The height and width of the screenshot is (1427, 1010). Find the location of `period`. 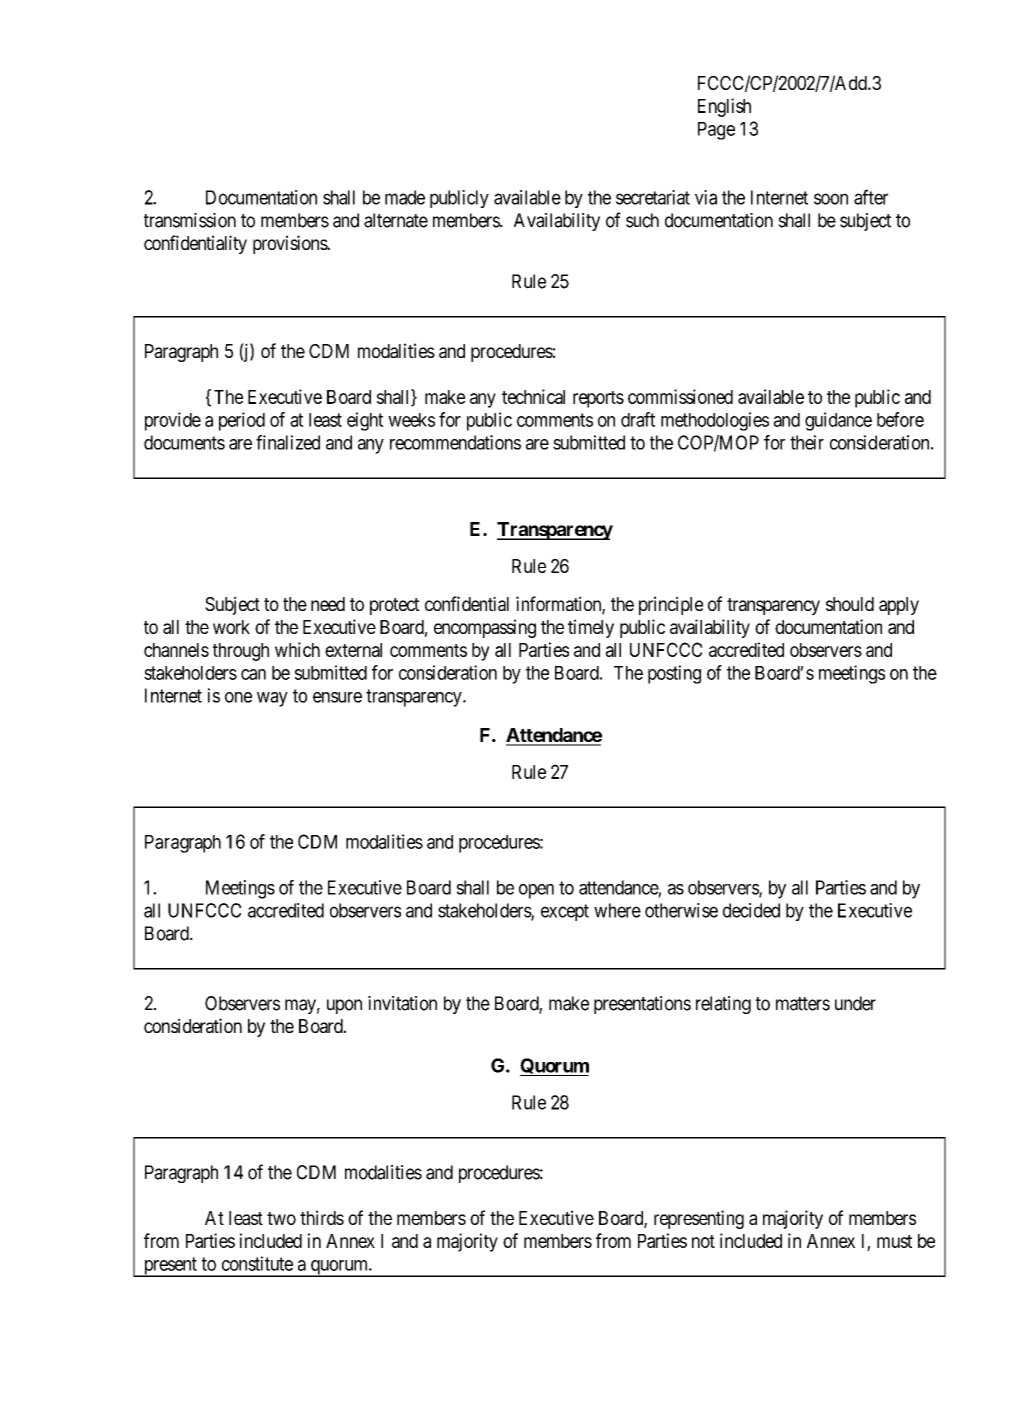

period is located at coordinates (242, 421).
